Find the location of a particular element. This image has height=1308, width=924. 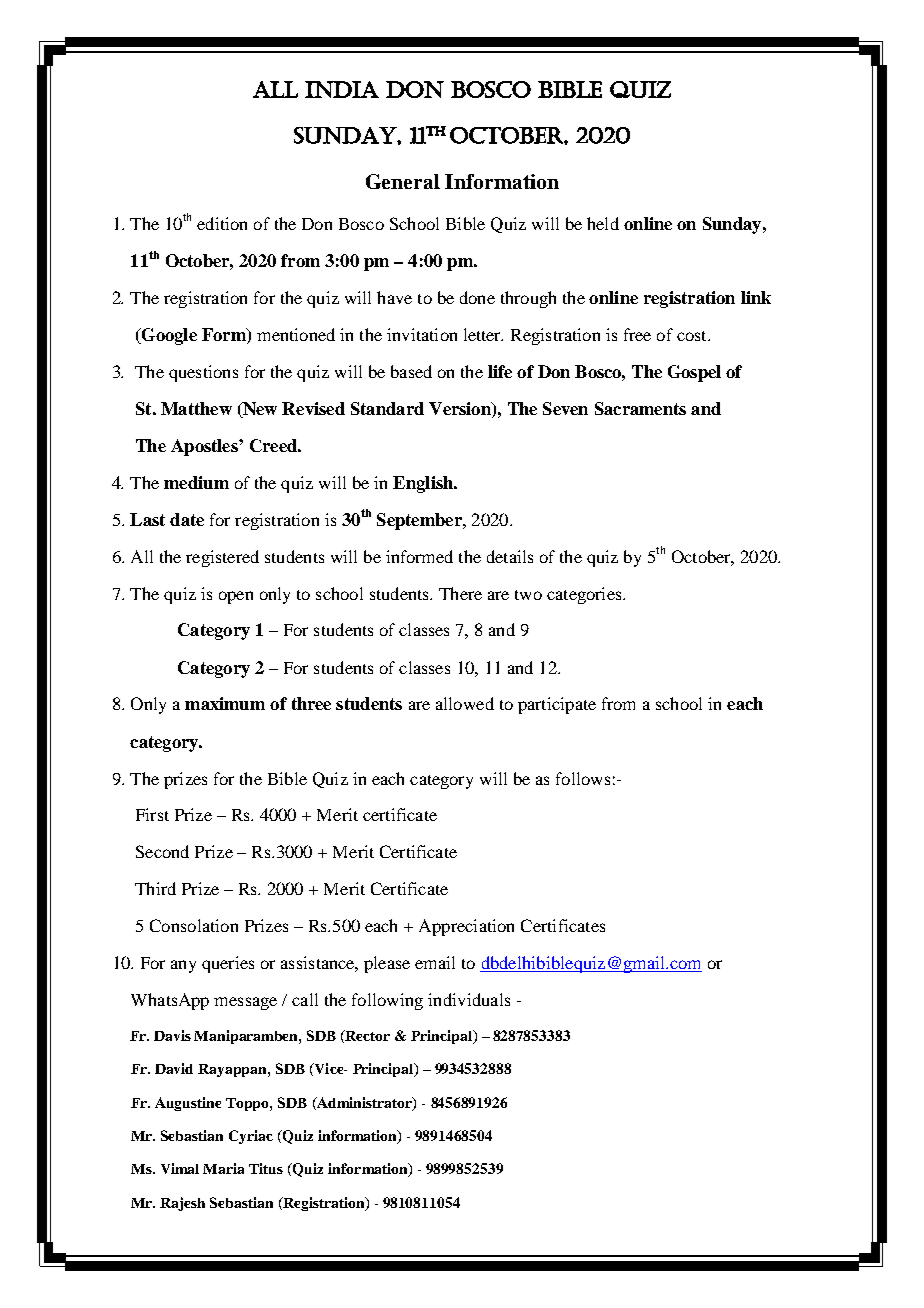

English is located at coordinates (424, 484).
